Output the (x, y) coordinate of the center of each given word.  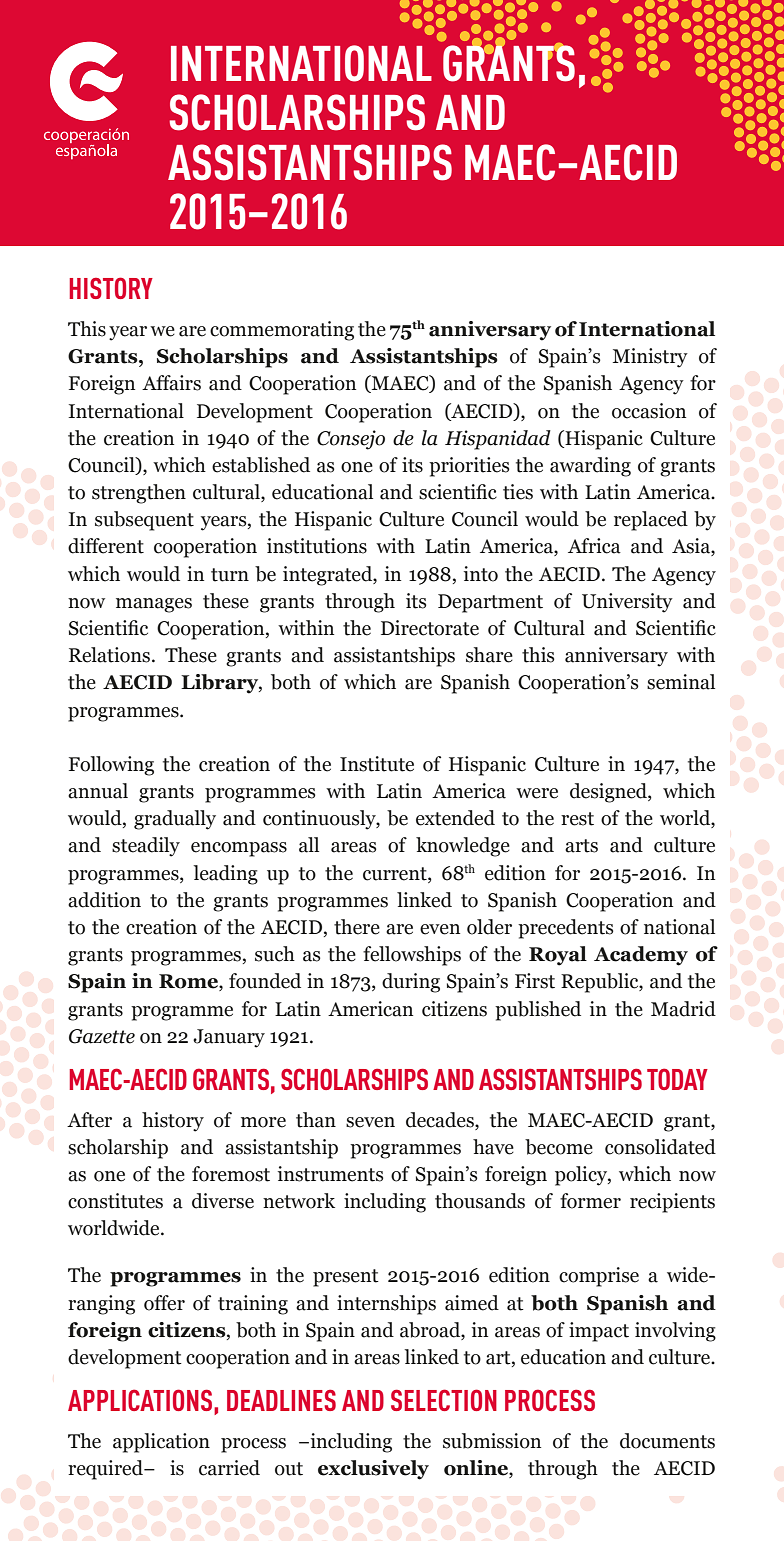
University (627, 603)
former (590, 1201)
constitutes (115, 1201)
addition (104, 900)
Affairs (171, 383)
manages (154, 605)
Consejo (351, 440)
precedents (566, 929)
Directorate (430, 628)
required (106, 1470)
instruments (331, 1174)
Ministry (650, 358)
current (396, 874)
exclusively (373, 1470)
